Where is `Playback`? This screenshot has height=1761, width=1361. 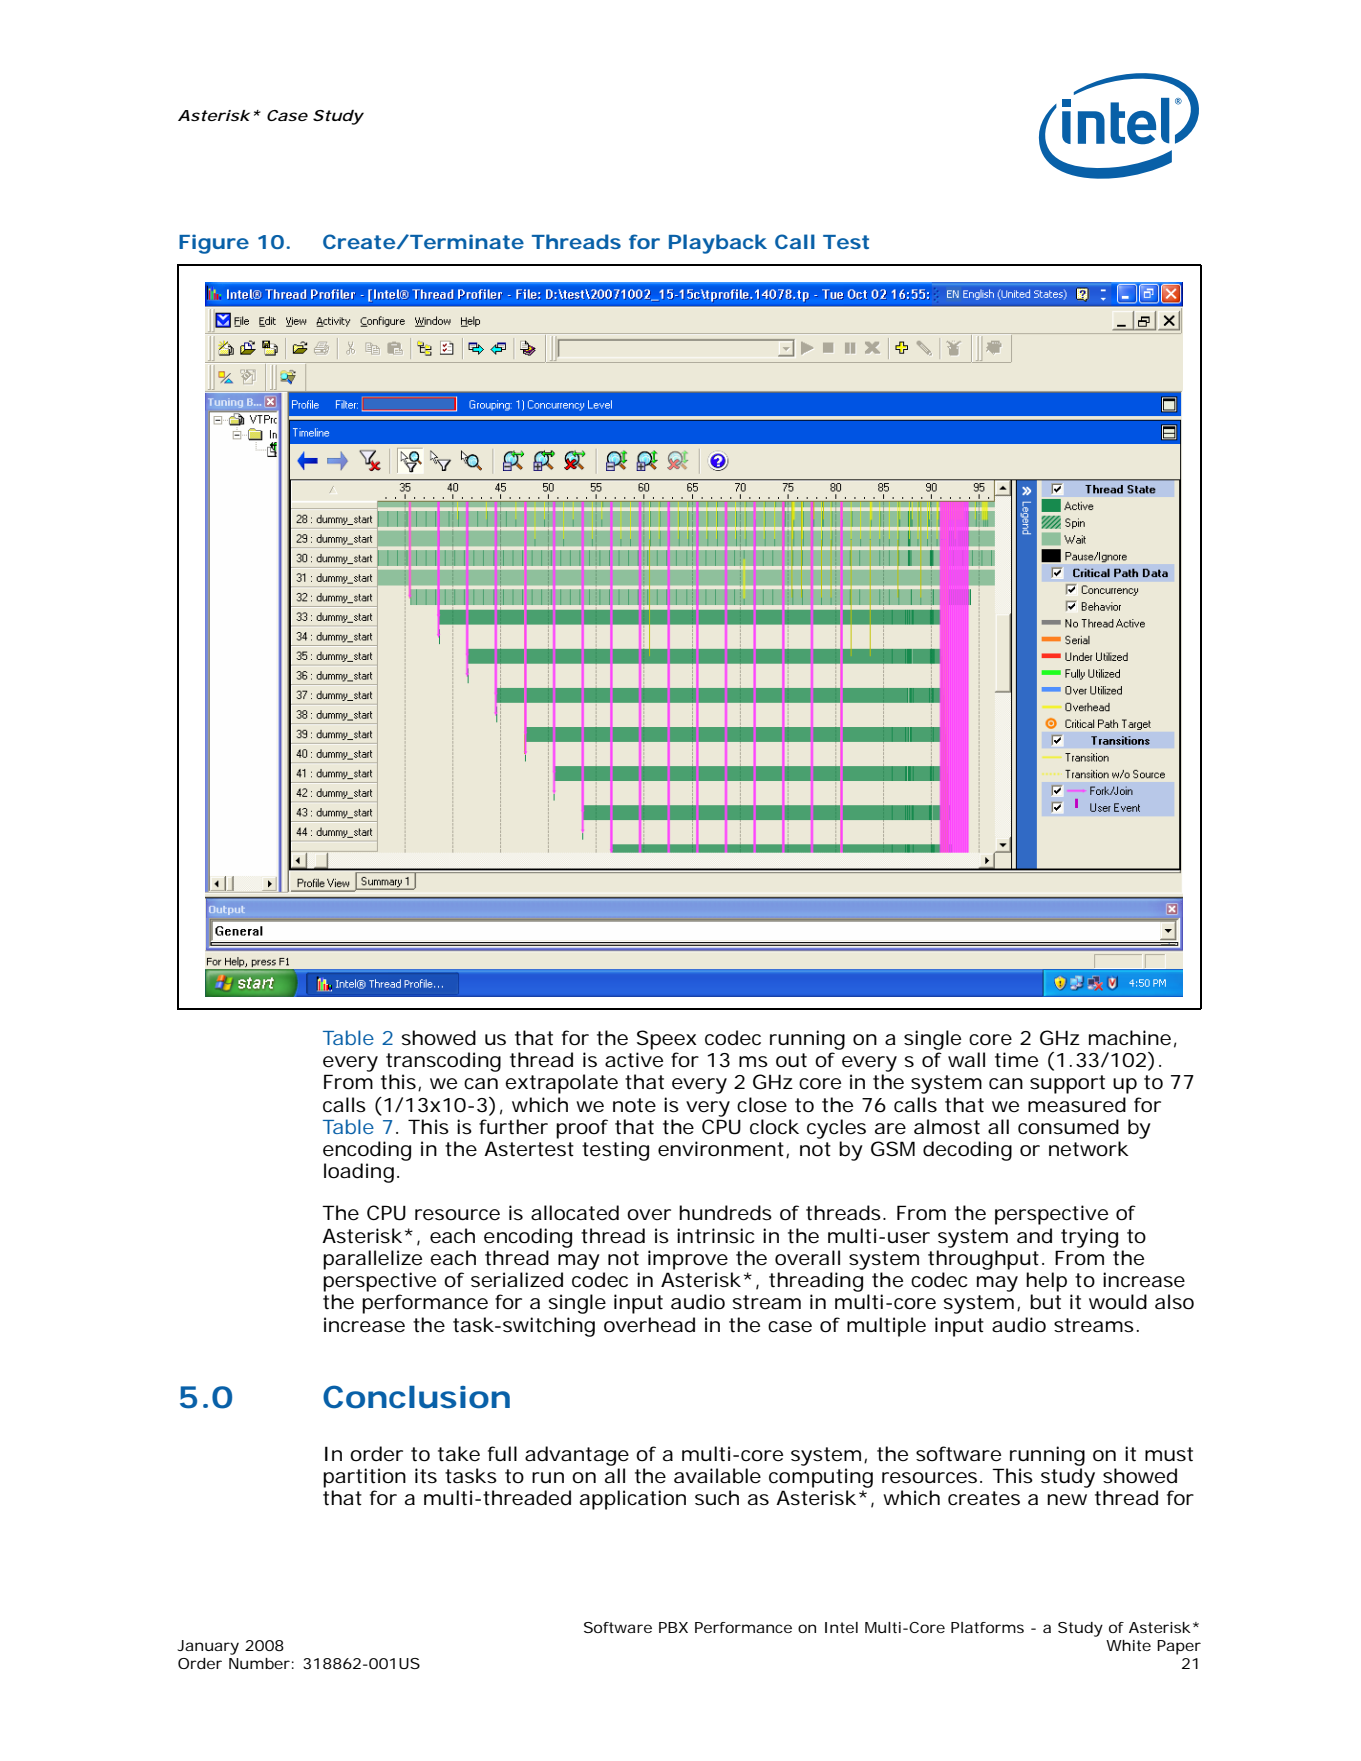
Playback is located at coordinates (718, 244).
